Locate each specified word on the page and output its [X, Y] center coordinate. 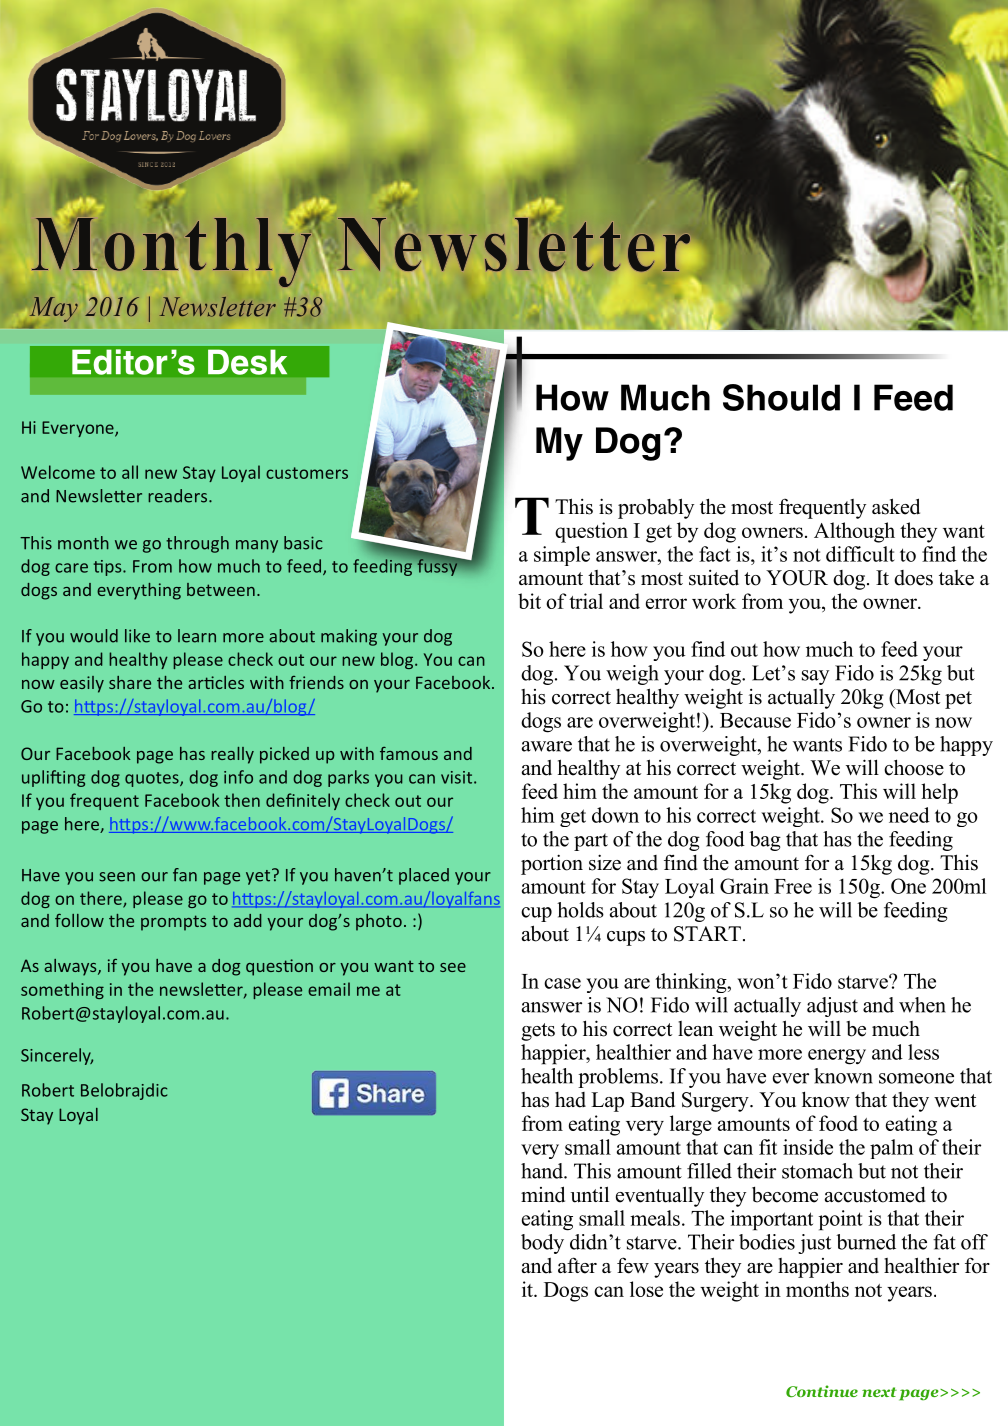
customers [307, 473]
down [615, 815]
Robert [48, 1090]
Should [781, 397]
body [542, 1244]
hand [543, 1171]
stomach [817, 1171]
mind [543, 1194]
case [562, 983]
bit [529, 601]
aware [547, 746]
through [197, 544]
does [913, 578]
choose [914, 767]
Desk [247, 362]
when [922, 1005]
